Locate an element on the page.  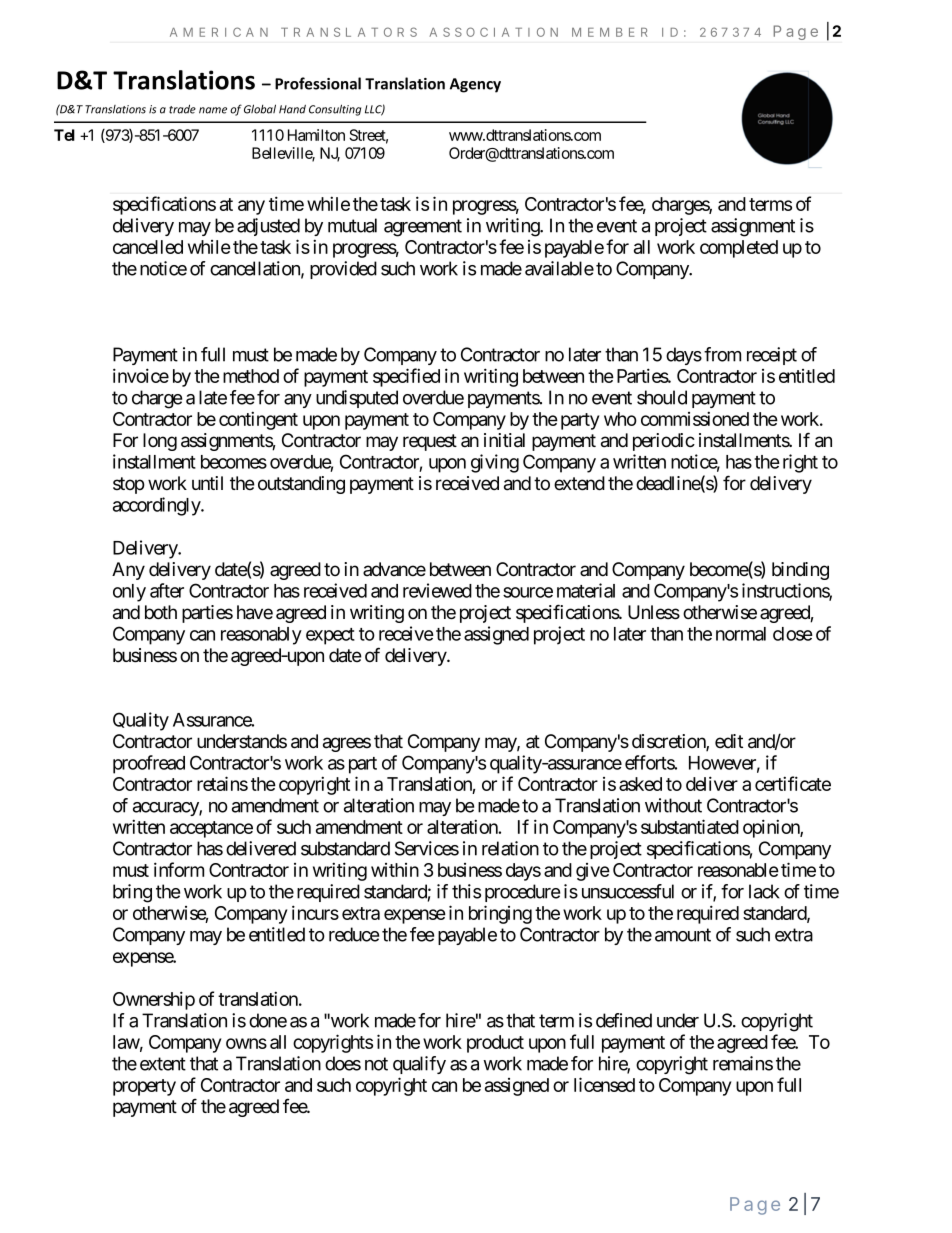
expect is located at coordinates (330, 636).
